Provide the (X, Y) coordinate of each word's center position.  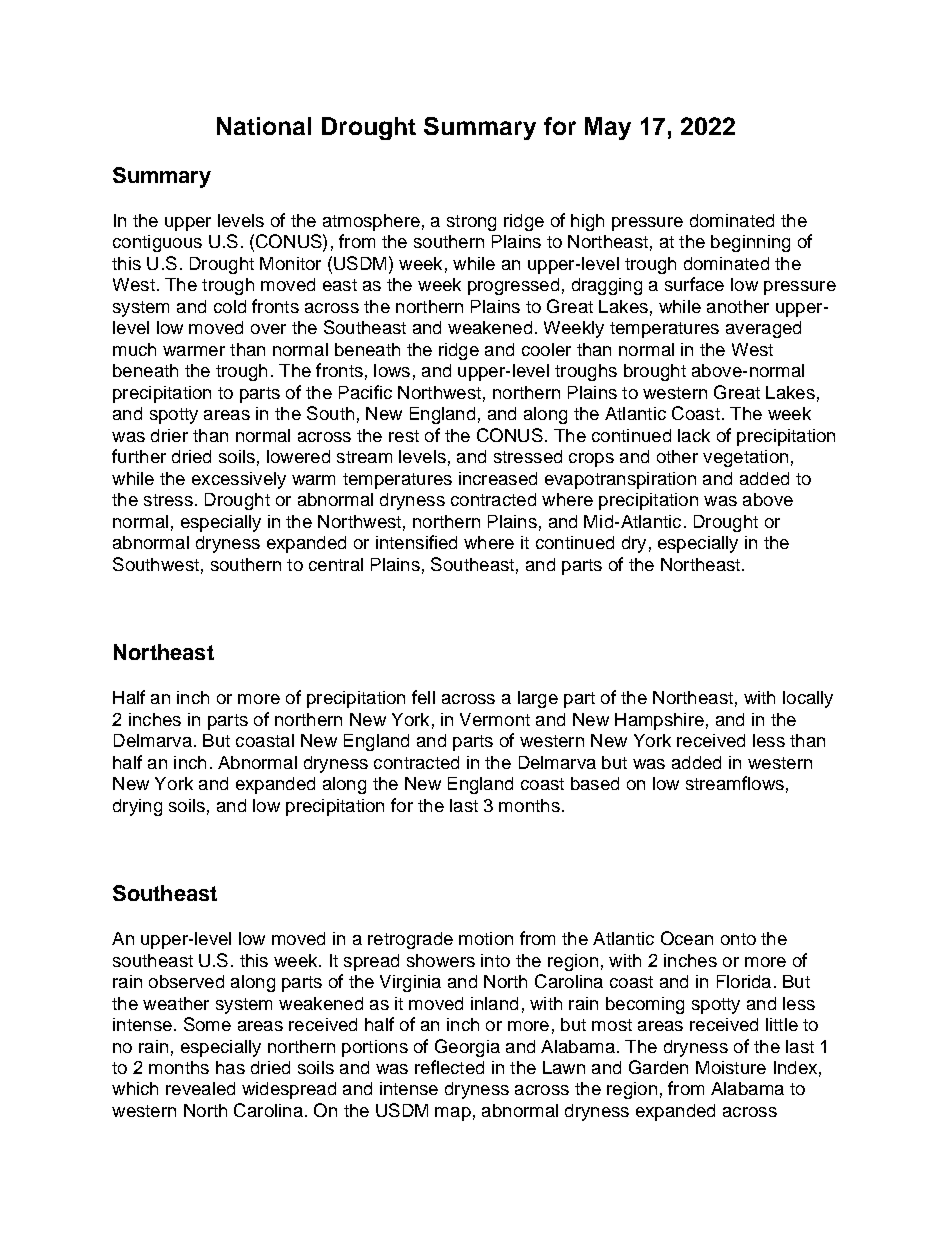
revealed (200, 1088)
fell (423, 697)
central (336, 564)
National (264, 126)
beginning (750, 243)
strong (471, 223)
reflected (449, 1067)
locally (808, 699)
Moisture (731, 1067)
